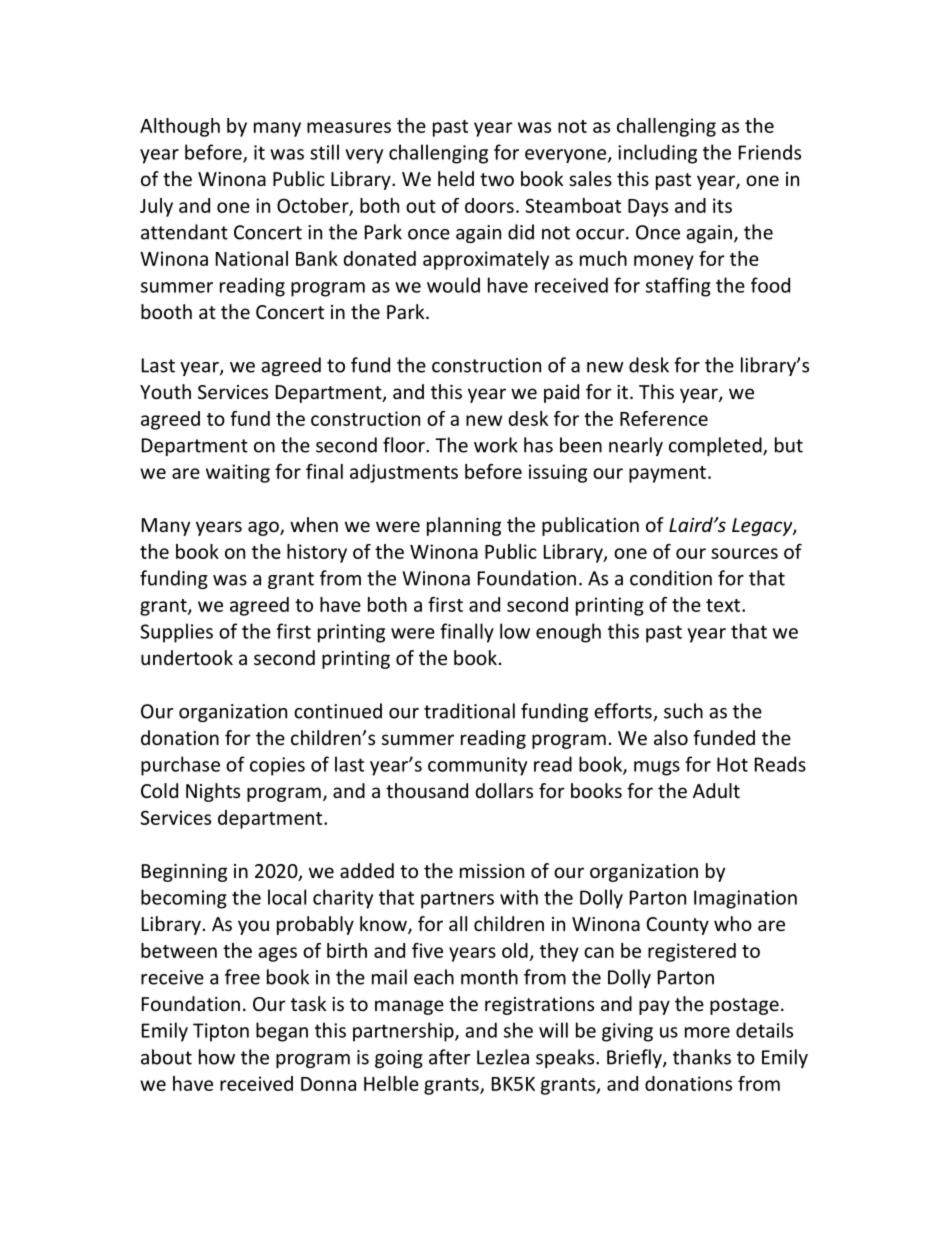 The image size is (952, 1233). Describe the element at coordinates (449, 1057) in the screenshot. I see `after` at that location.
